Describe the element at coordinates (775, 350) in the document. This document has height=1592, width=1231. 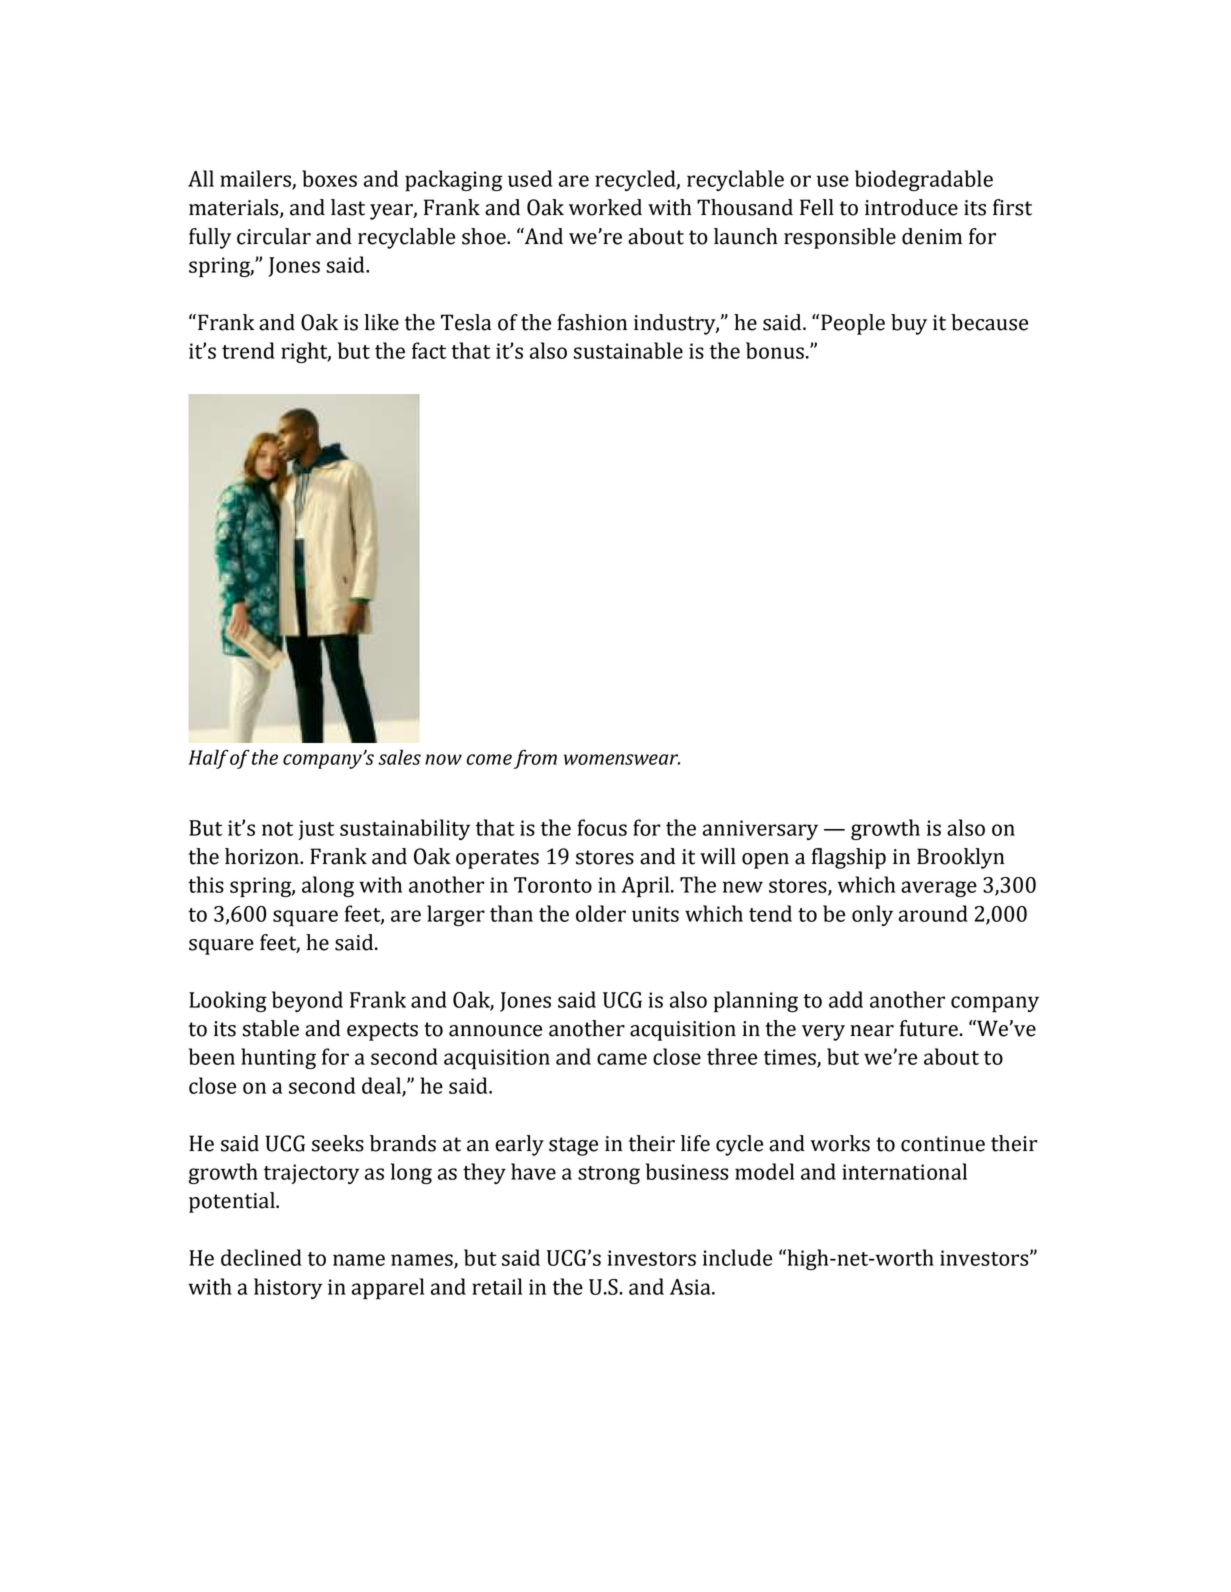
I see `bonus` at that location.
